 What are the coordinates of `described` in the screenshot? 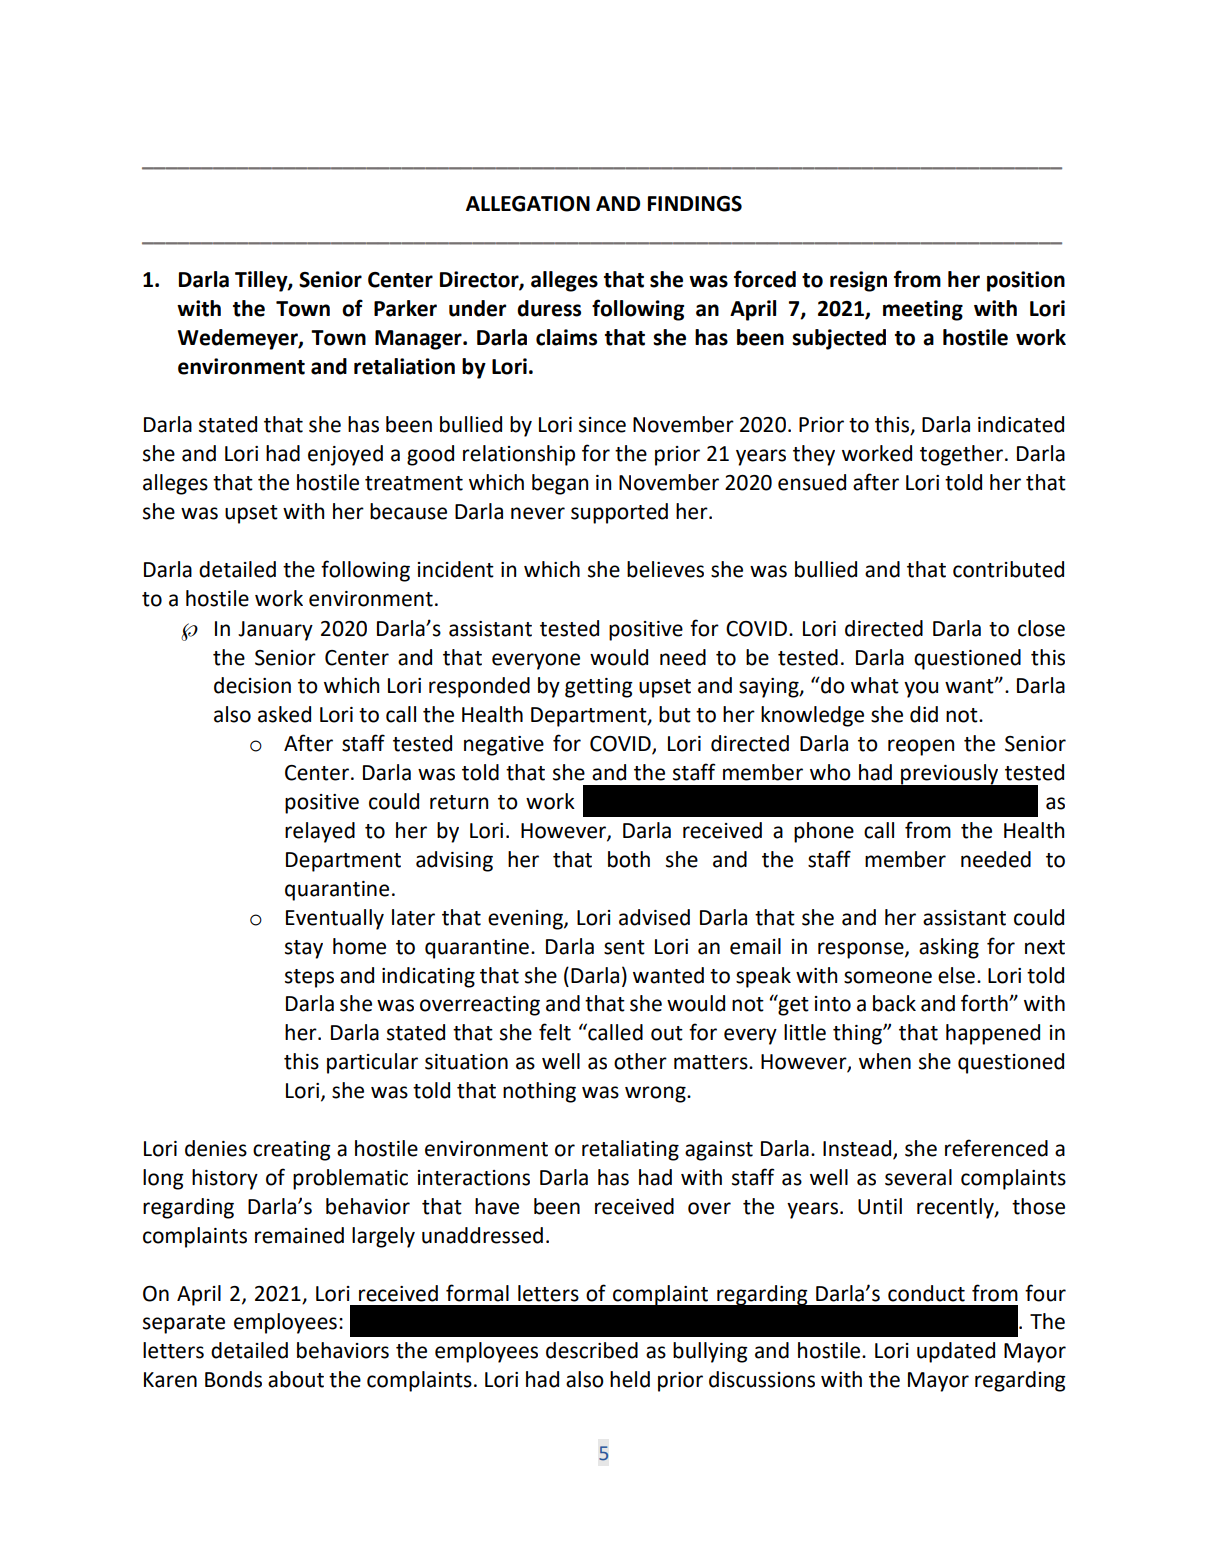 It's located at (592, 1350).
